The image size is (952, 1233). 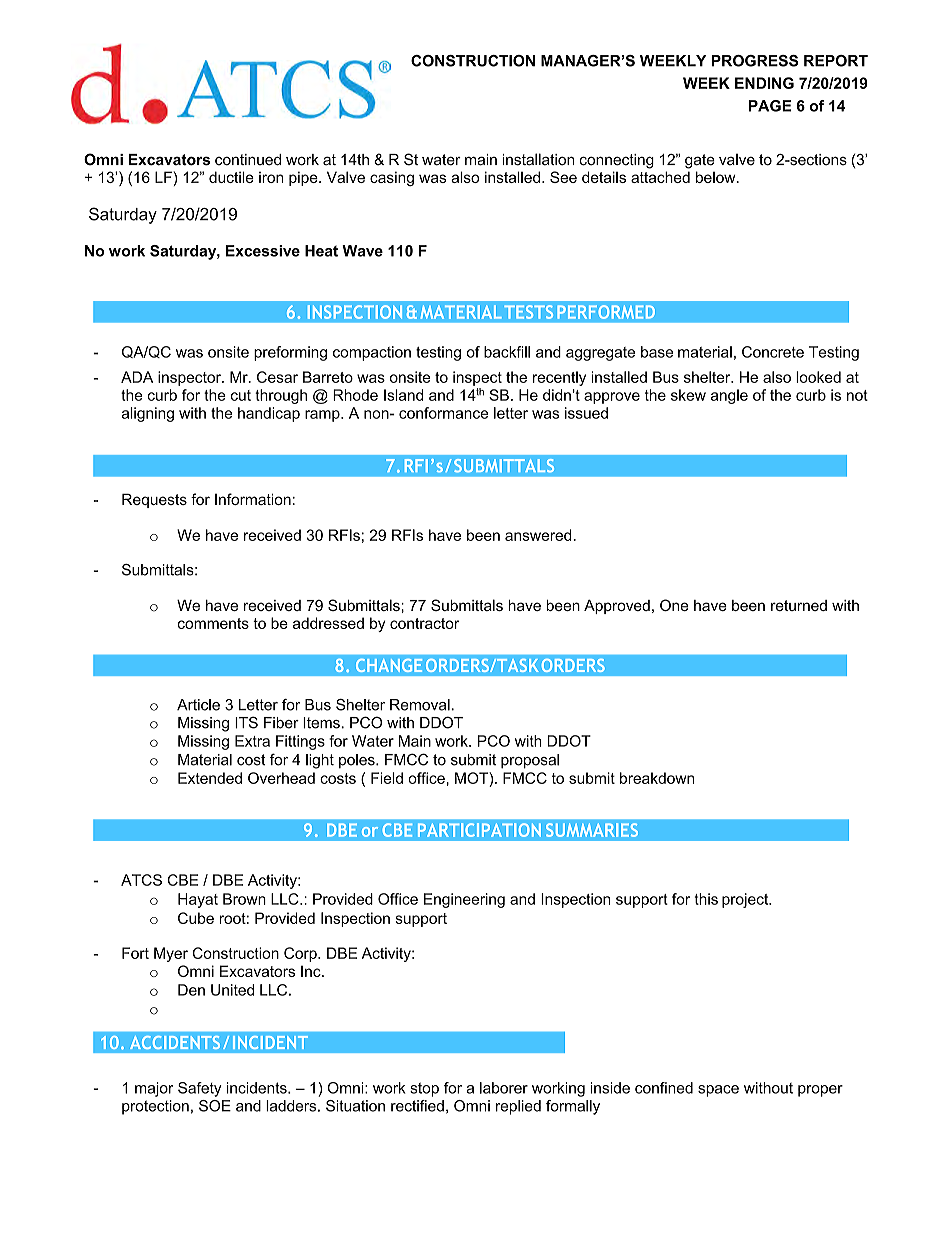 I want to click on laborer, so click(x=504, y=1088).
